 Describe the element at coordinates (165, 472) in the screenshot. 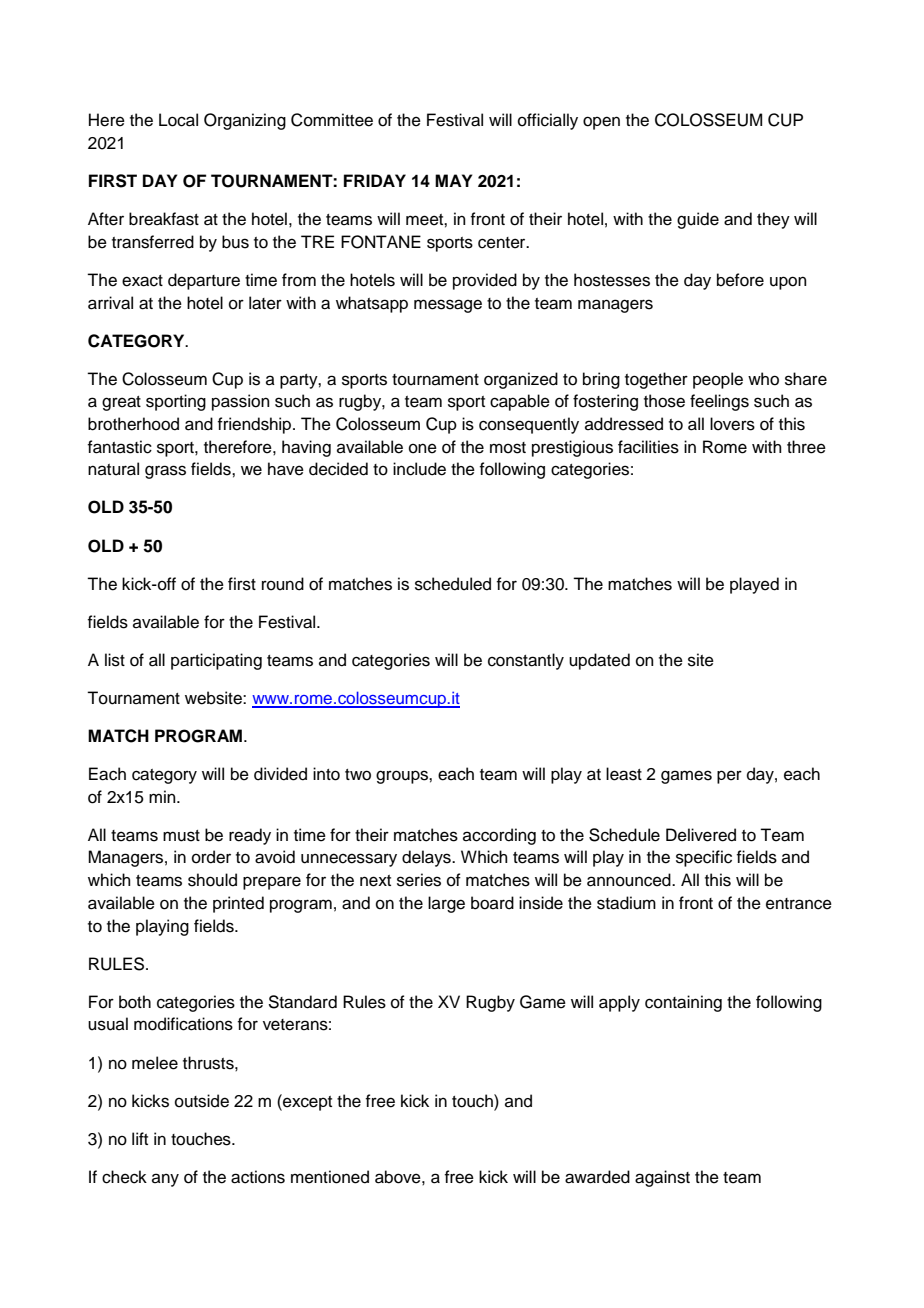

I see `grass` at that location.
